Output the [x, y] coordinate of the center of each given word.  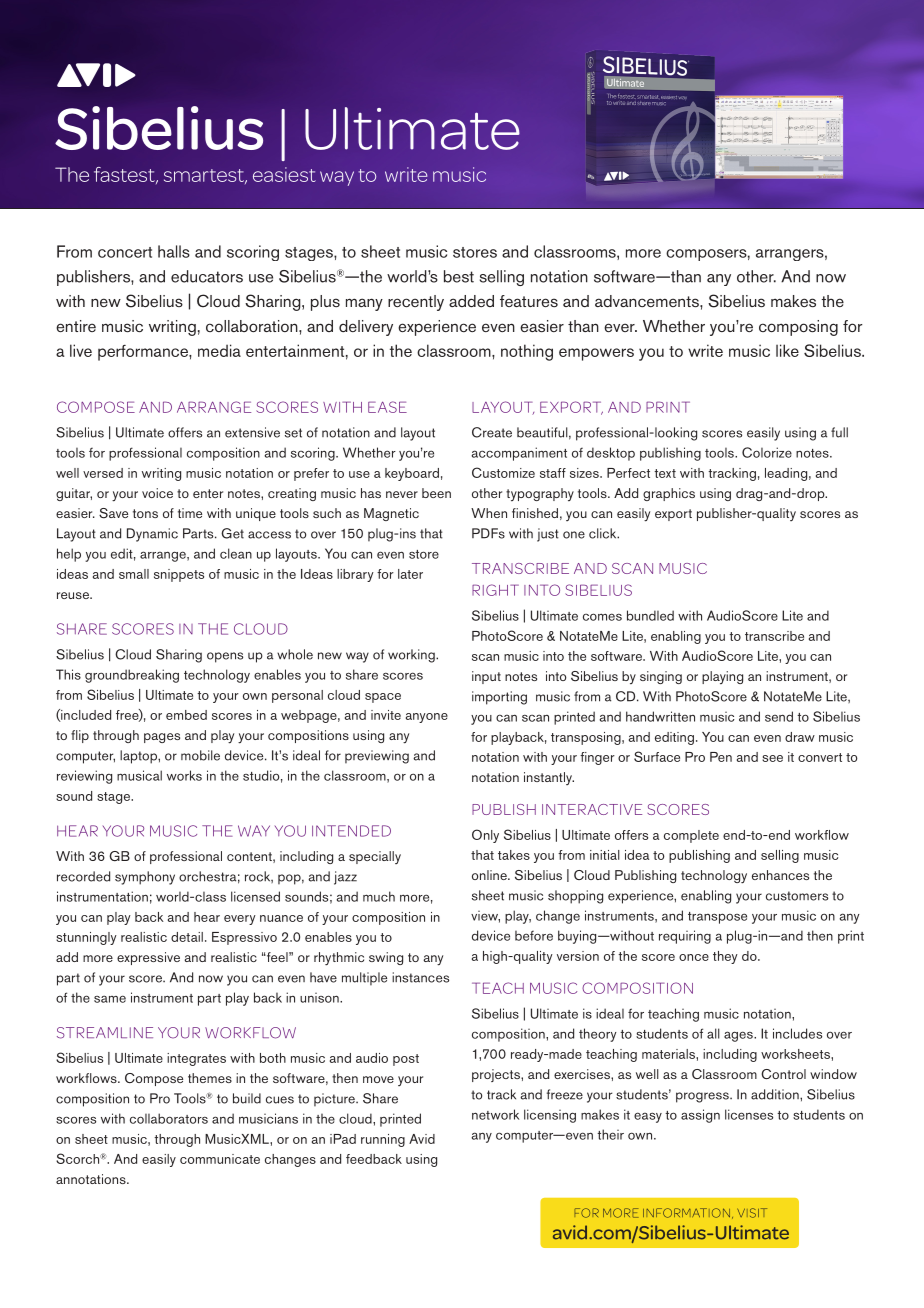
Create [492, 432]
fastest [125, 175]
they [725, 957]
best [459, 276]
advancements [648, 301]
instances [420, 977]
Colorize [767, 452]
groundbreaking [132, 676]
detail [187, 937]
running [383, 1140]
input [486, 677]
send [779, 716]
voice [157, 493]
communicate [220, 1159]
